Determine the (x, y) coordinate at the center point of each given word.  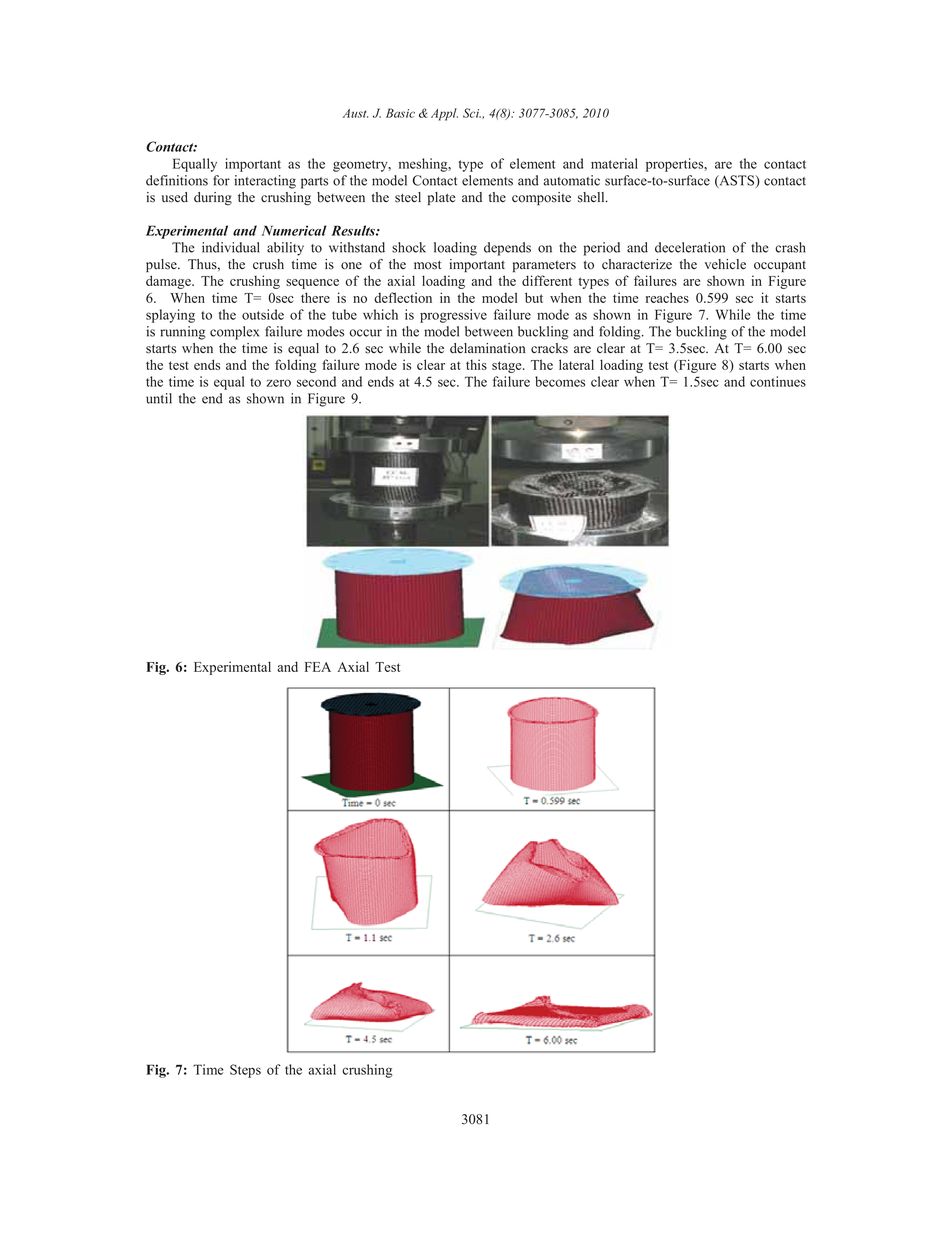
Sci (472, 113)
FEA (318, 667)
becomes (560, 381)
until (159, 398)
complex (234, 333)
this (476, 364)
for (221, 180)
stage (508, 367)
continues (778, 381)
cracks (549, 348)
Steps (245, 1071)
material (614, 163)
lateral (576, 364)
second (316, 381)
